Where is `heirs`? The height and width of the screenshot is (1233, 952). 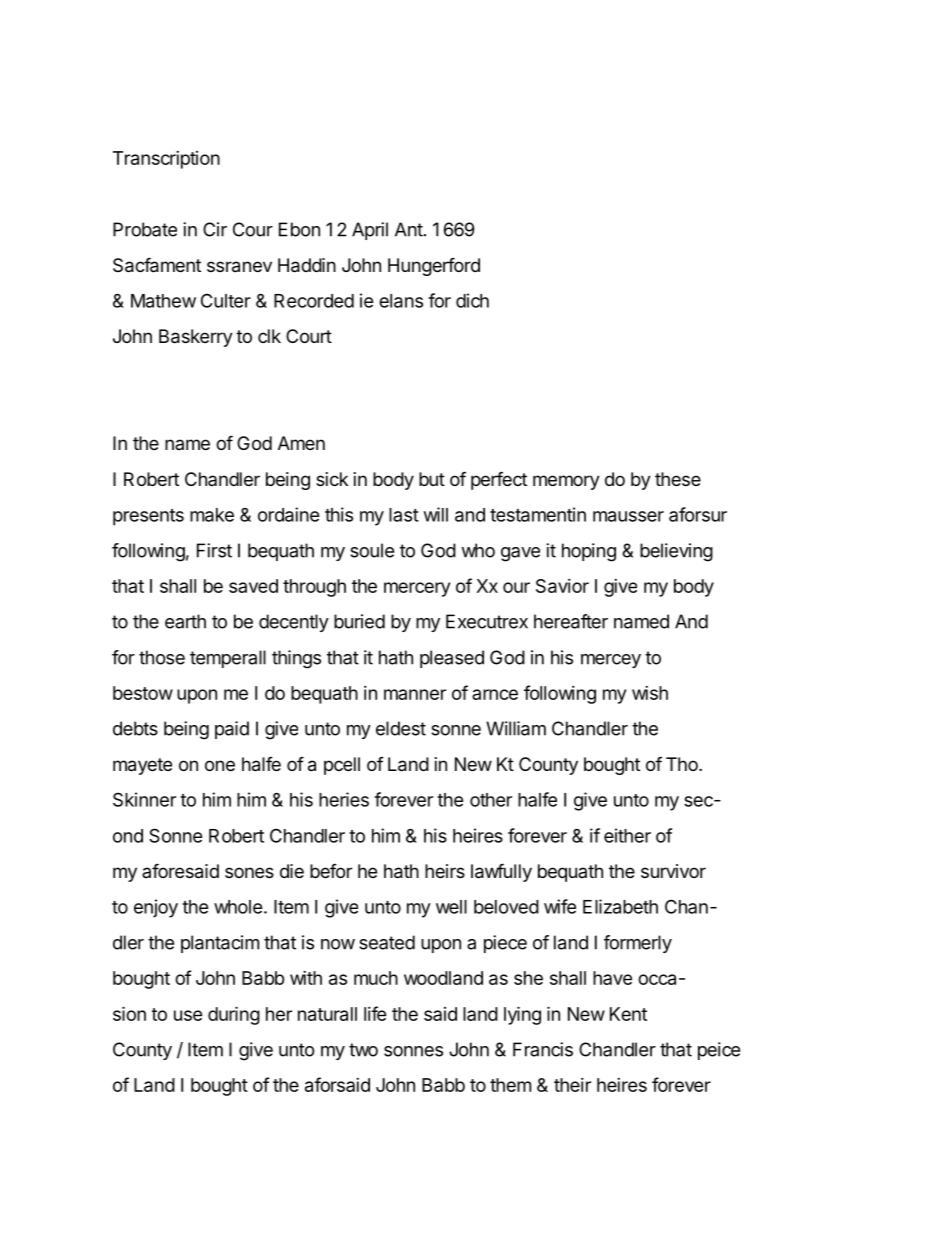 heirs is located at coordinates (445, 871).
